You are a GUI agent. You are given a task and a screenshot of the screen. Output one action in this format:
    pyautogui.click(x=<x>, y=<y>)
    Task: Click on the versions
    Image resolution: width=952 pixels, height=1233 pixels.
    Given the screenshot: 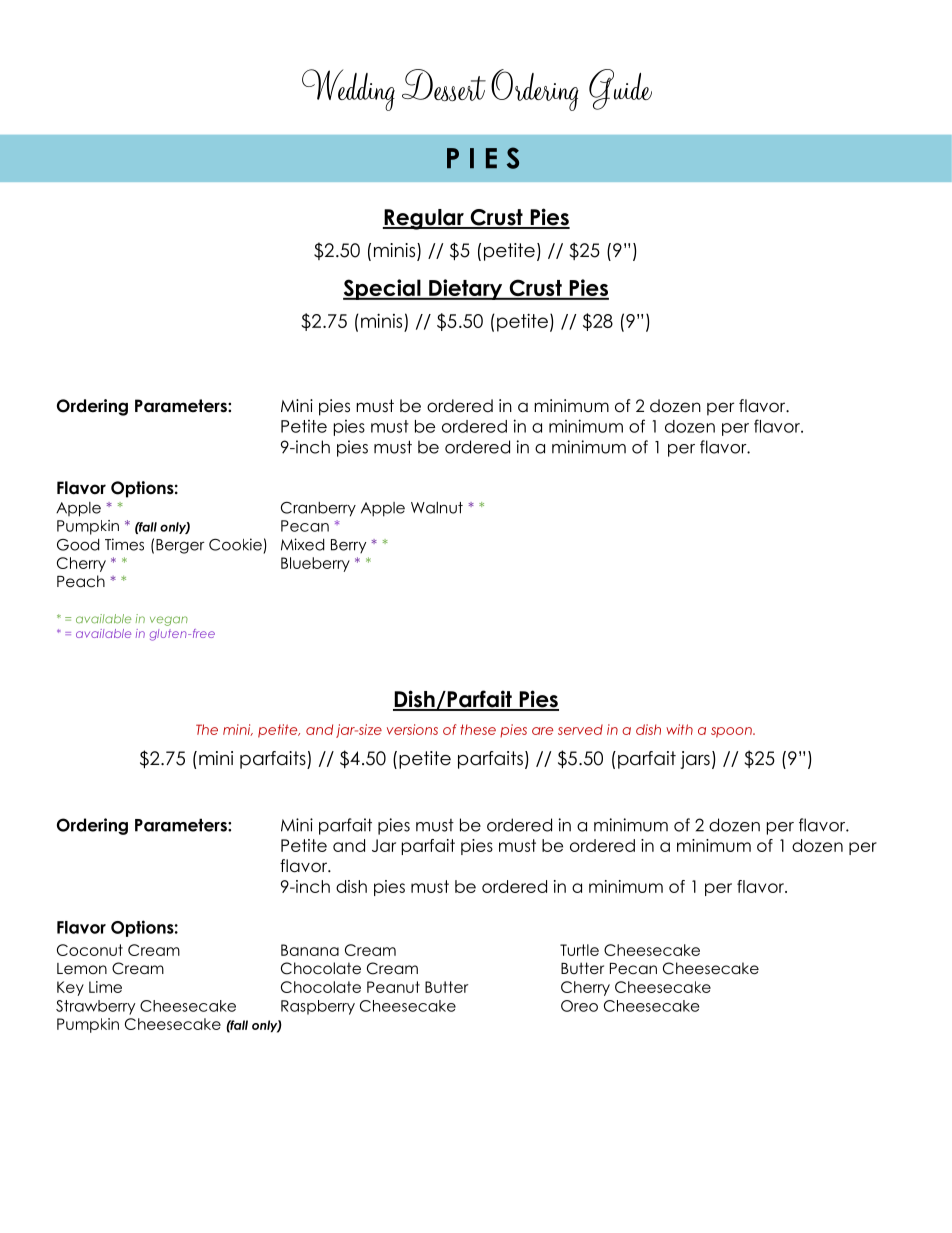 What is the action you would take?
    pyautogui.click(x=412, y=729)
